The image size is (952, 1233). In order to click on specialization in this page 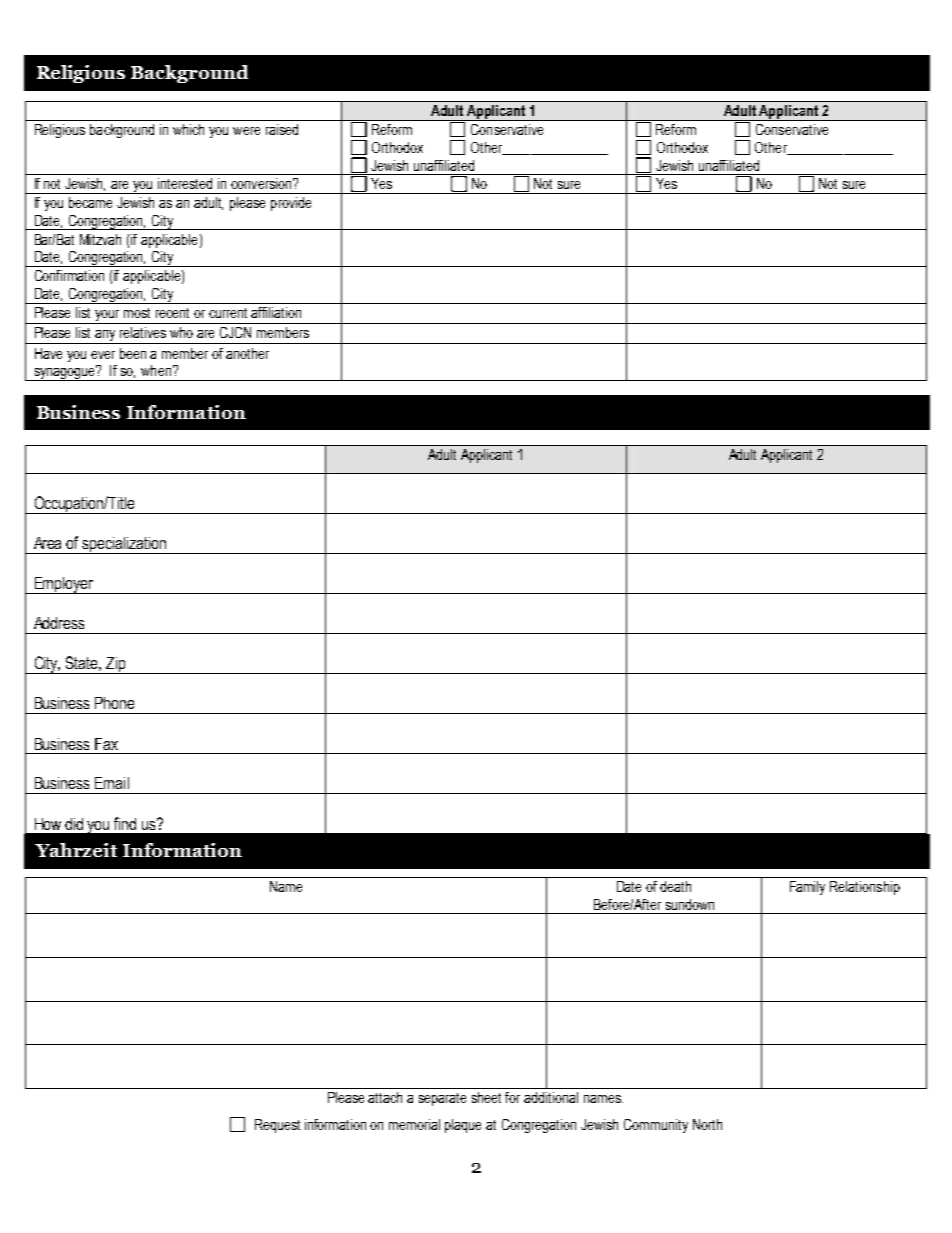, I will do `click(125, 545)`.
